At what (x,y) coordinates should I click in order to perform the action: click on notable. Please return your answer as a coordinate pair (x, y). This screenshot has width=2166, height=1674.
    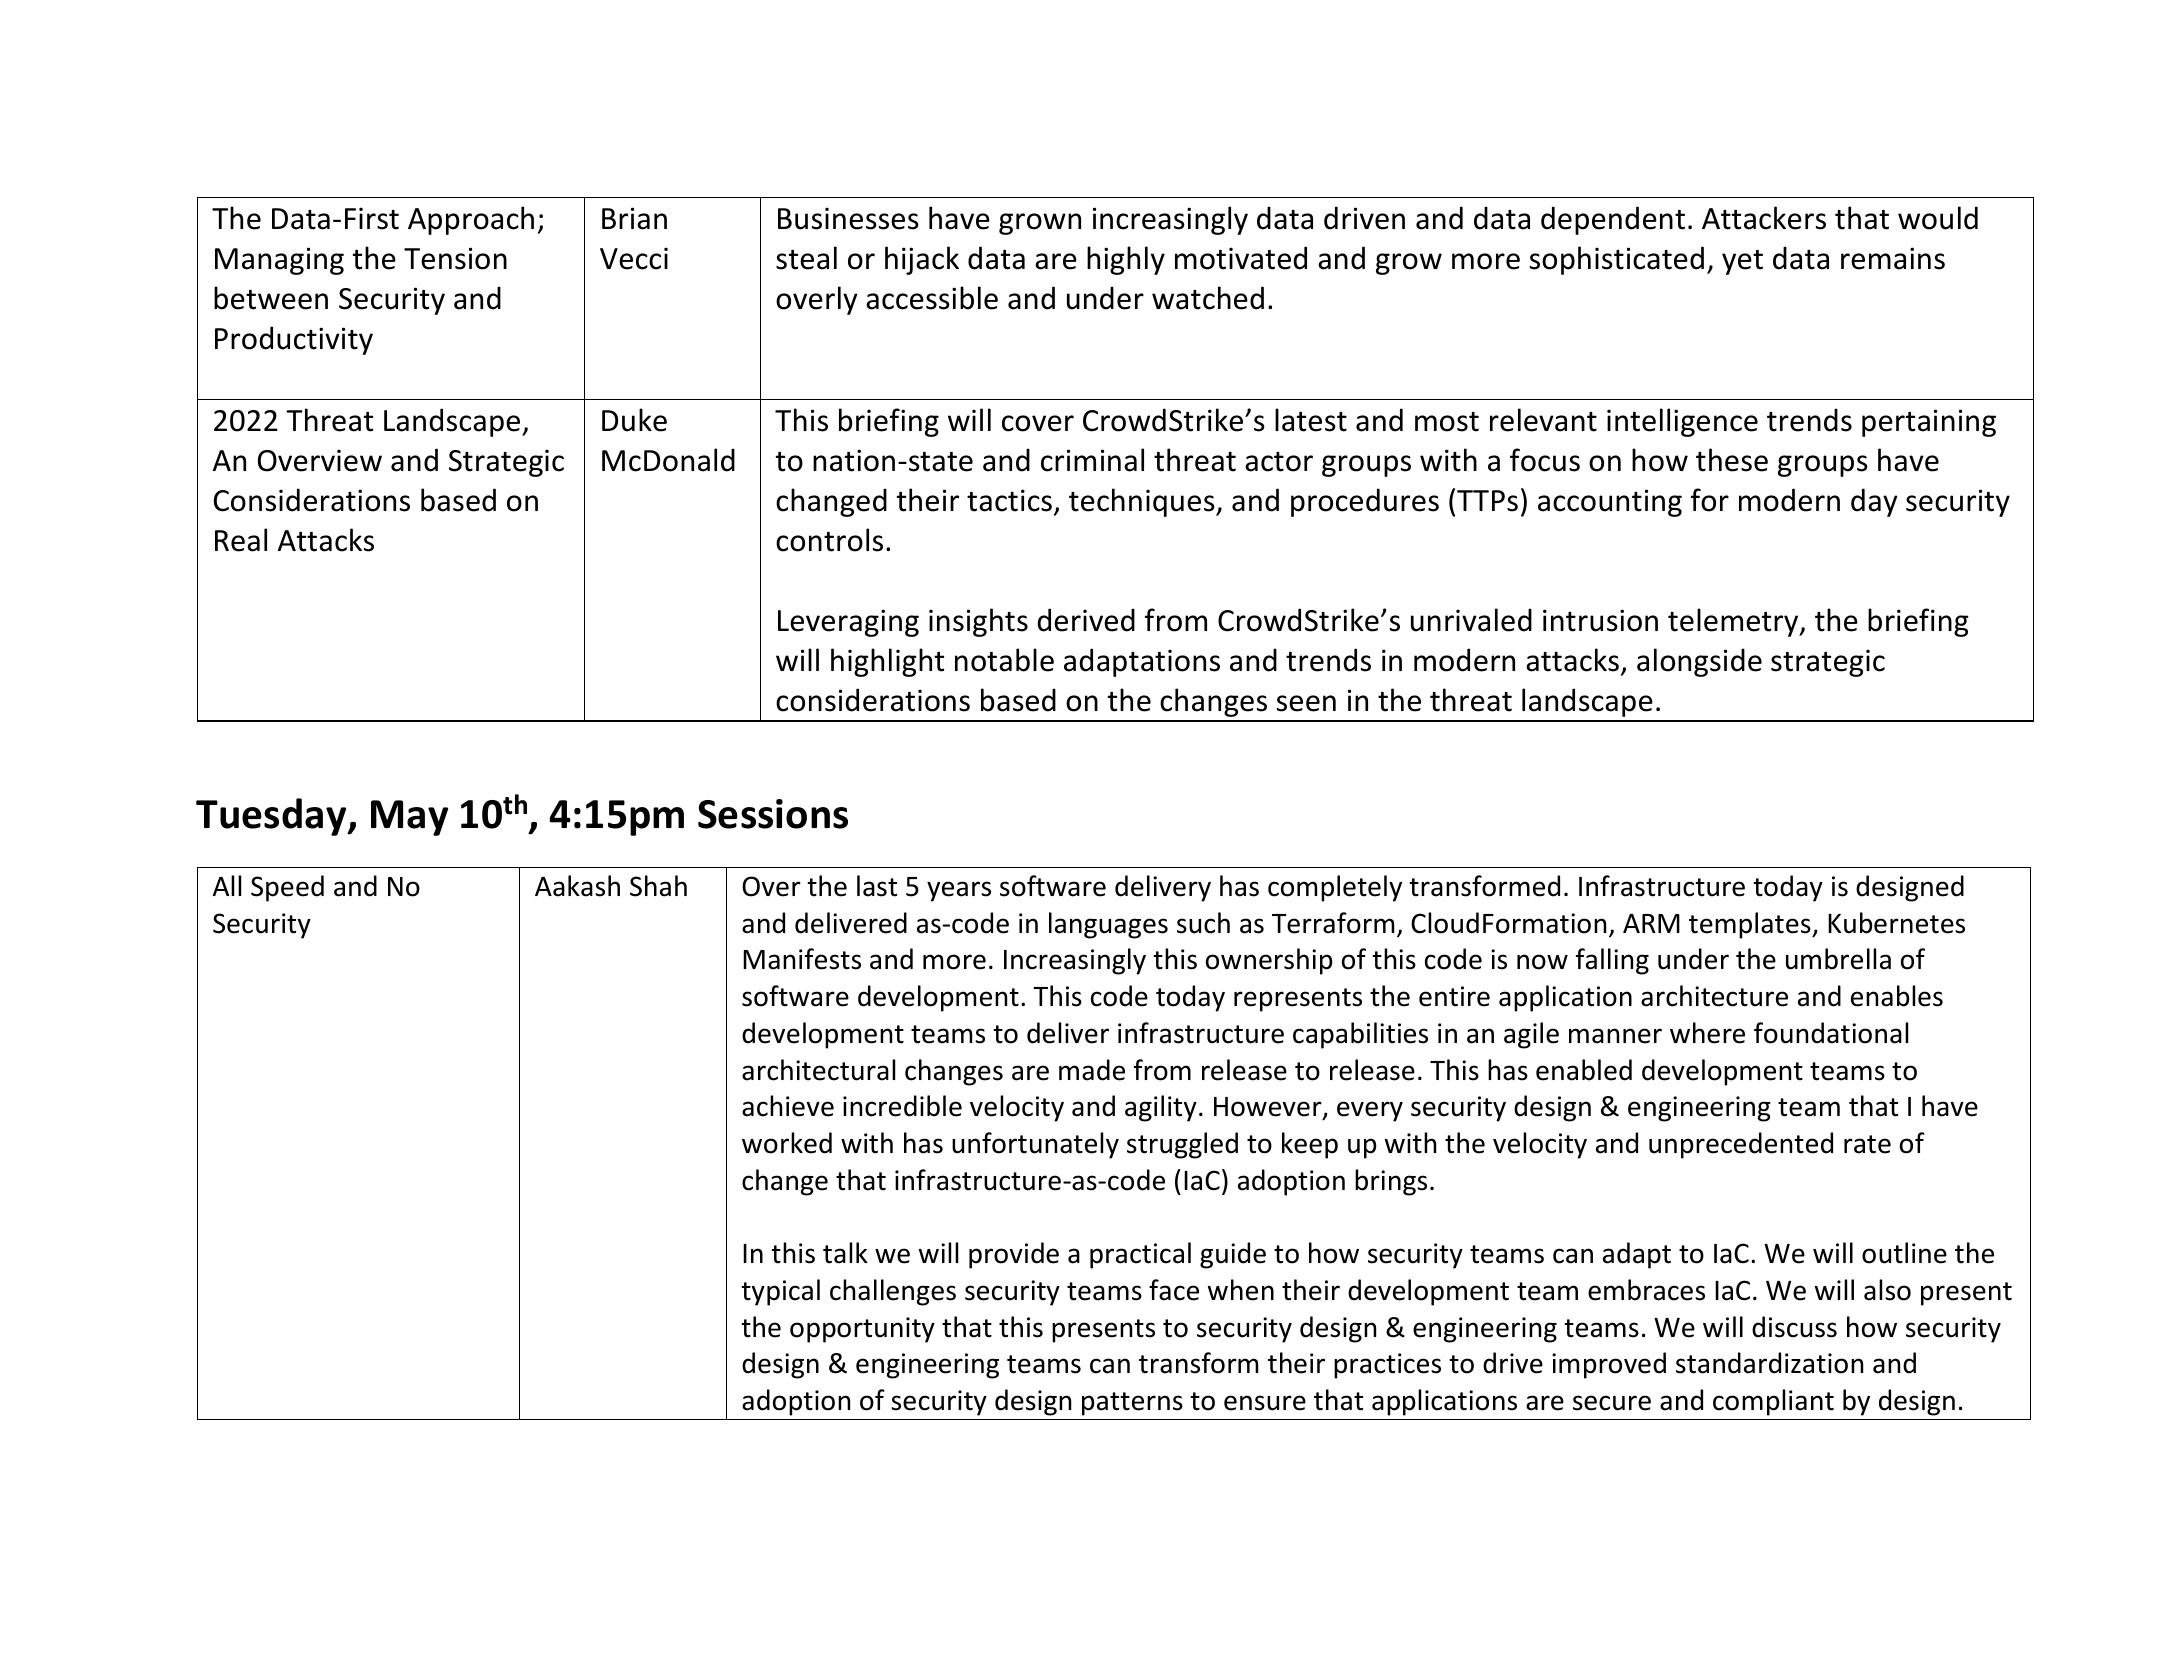
    Looking at the image, I should click on (1004, 660).
